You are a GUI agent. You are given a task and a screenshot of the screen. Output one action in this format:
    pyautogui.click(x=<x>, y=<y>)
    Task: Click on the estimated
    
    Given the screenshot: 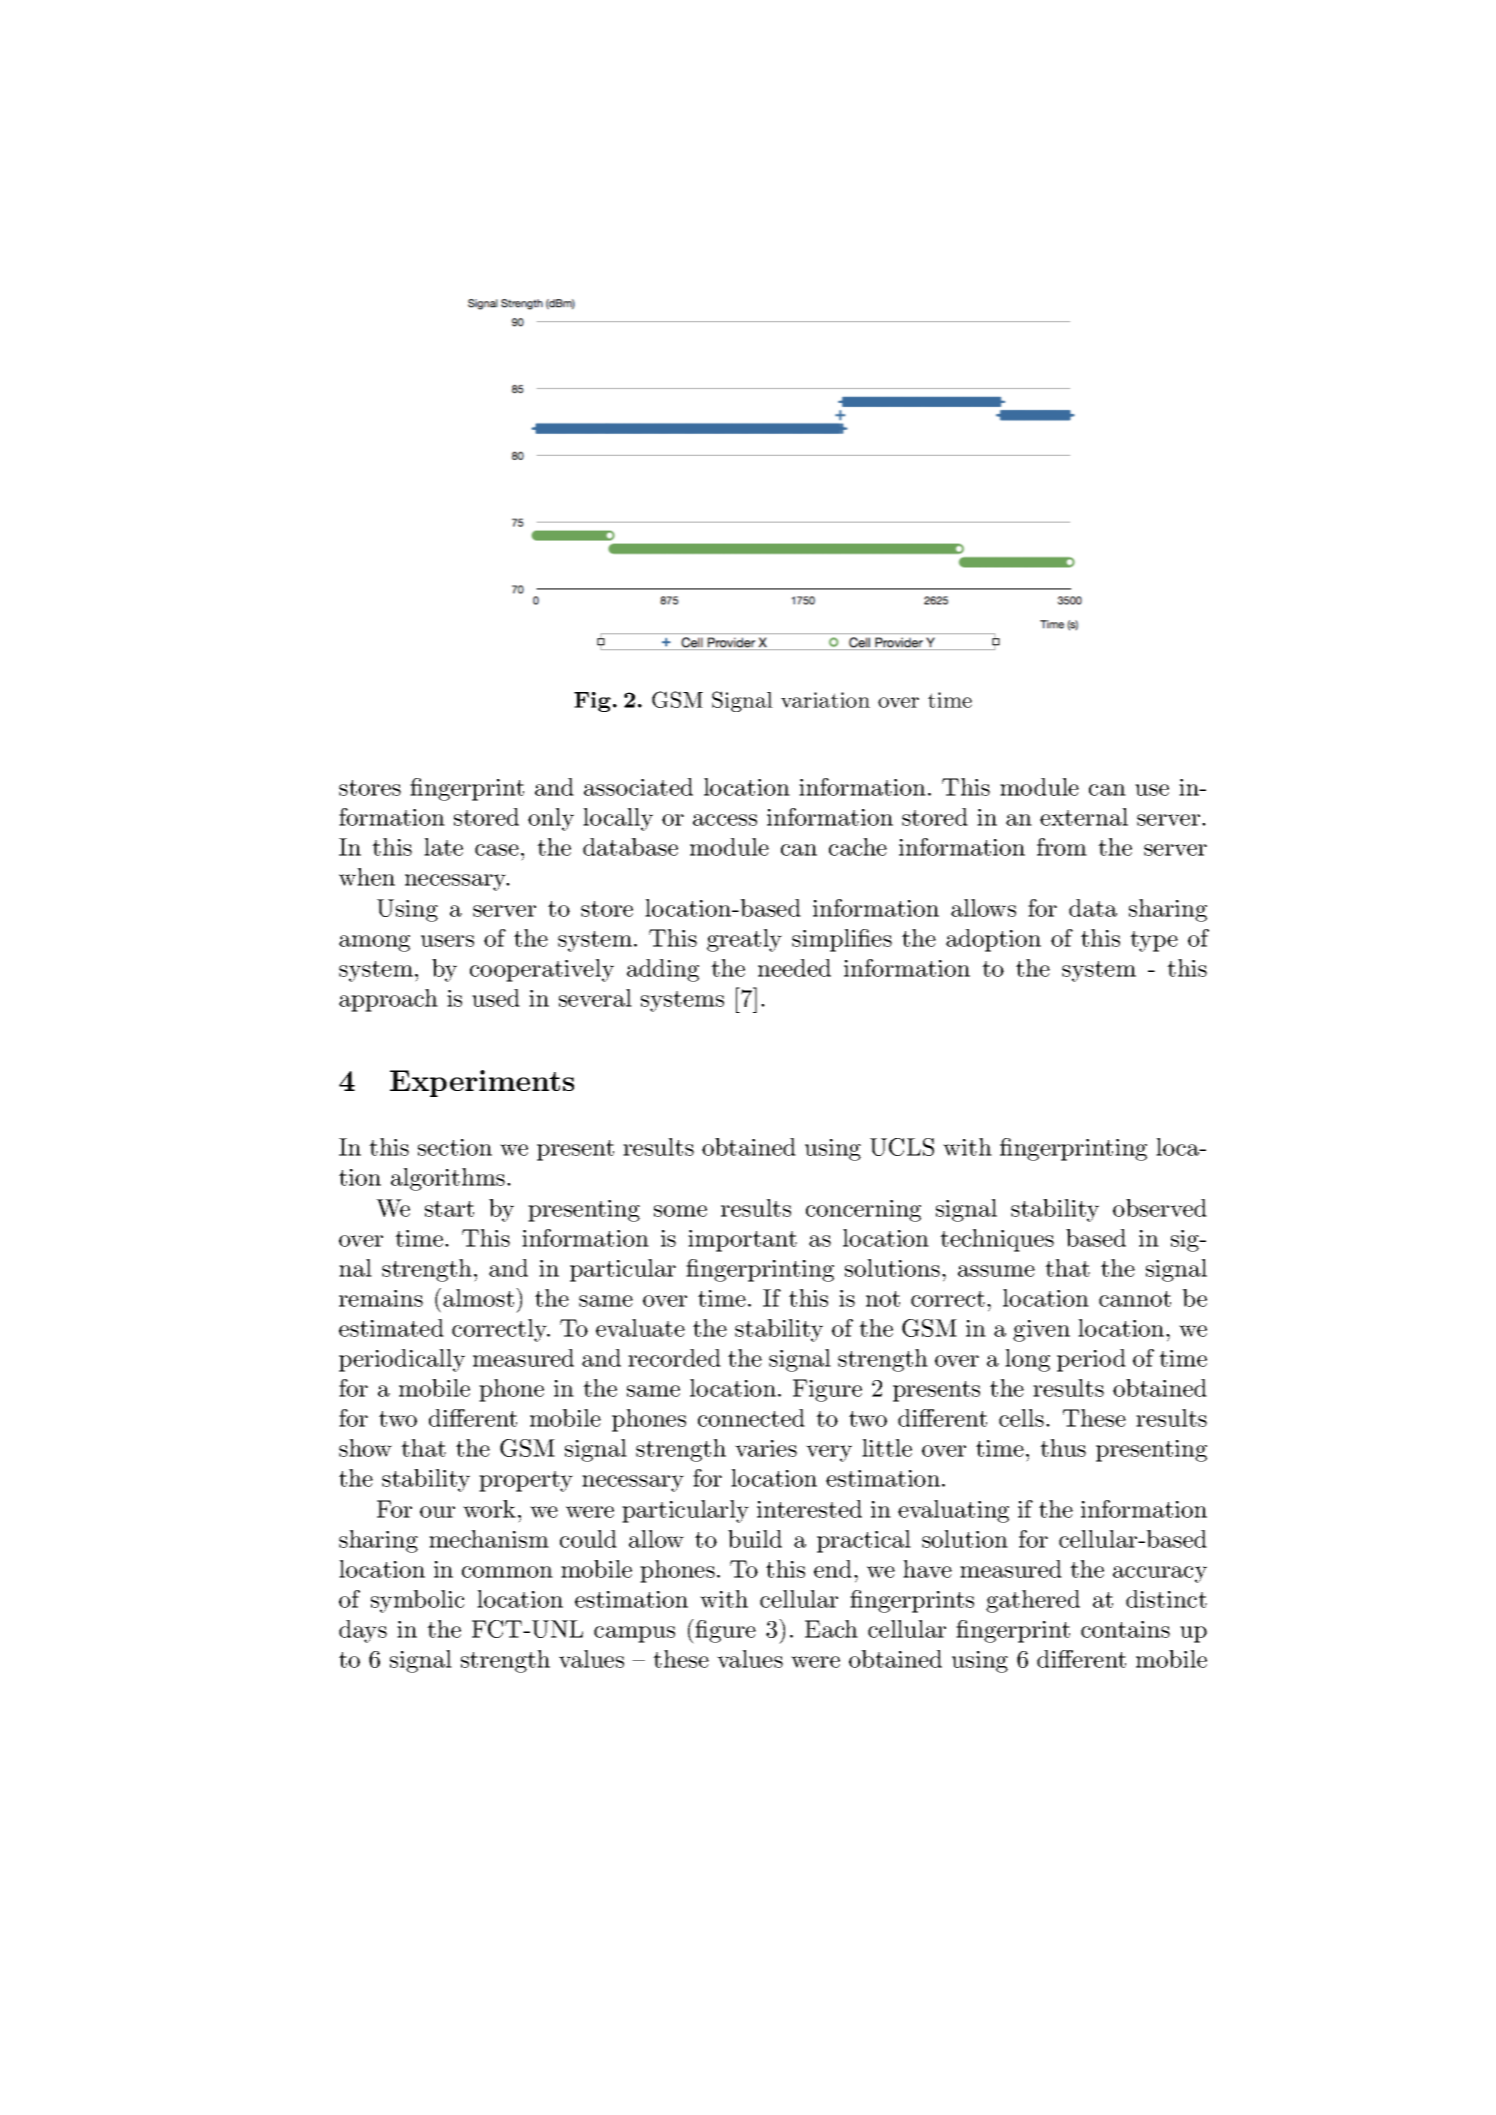 What is the action you would take?
    pyautogui.click(x=391, y=1328)
